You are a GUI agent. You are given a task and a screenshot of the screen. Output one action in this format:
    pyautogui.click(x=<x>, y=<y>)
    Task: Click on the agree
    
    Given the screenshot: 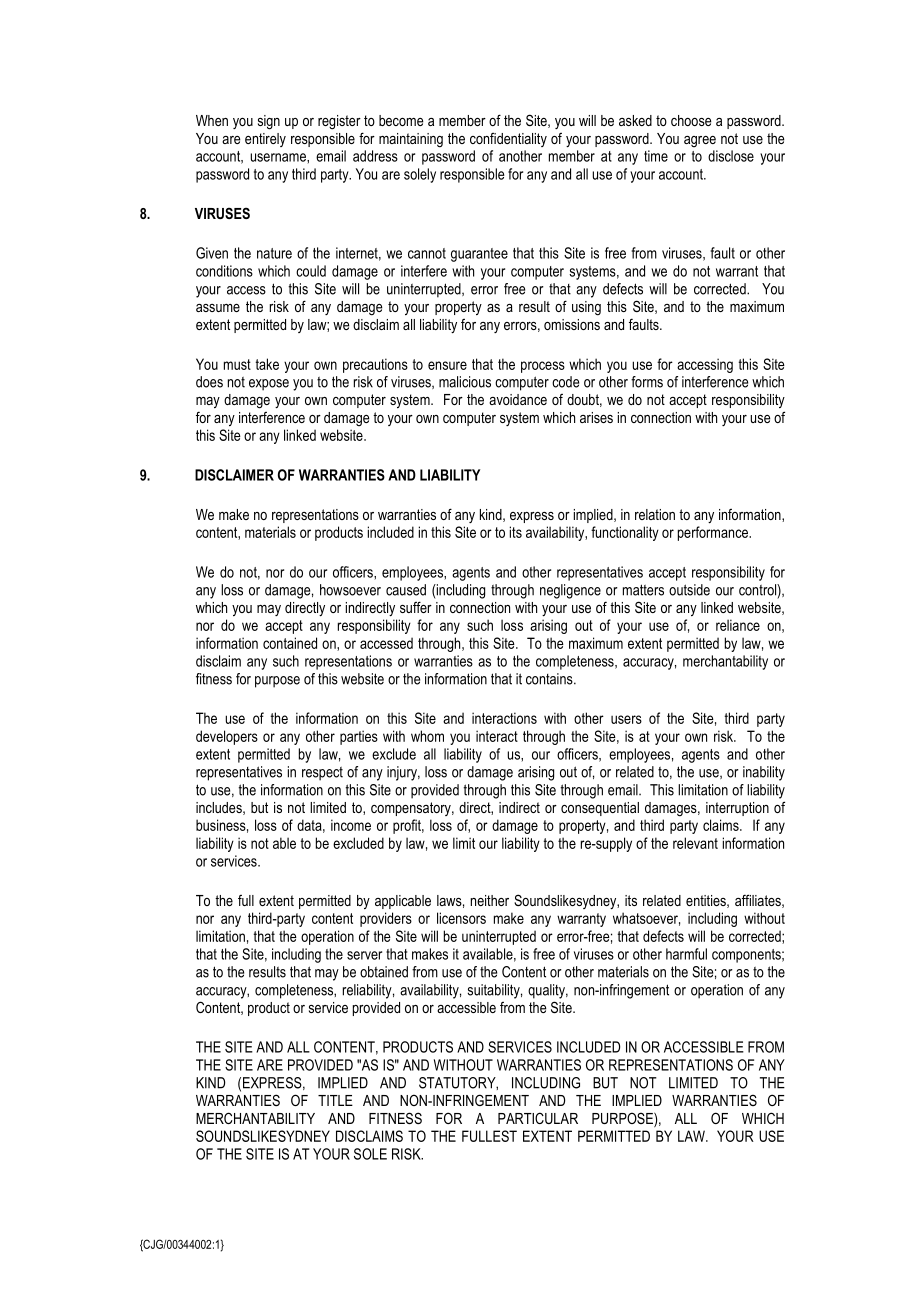 What is the action you would take?
    pyautogui.click(x=700, y=141)
